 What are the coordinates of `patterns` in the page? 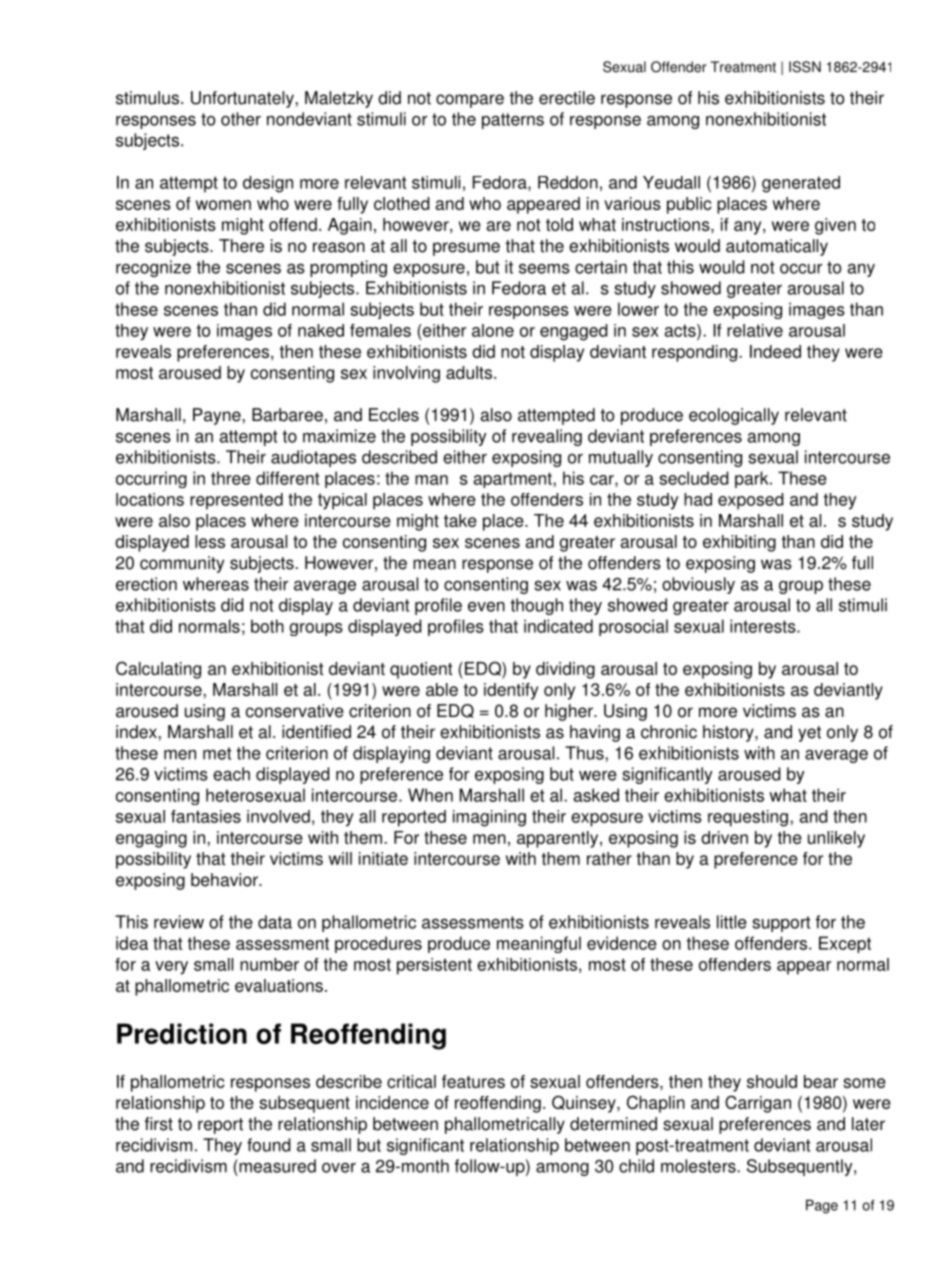 It's located at (513, 121).
